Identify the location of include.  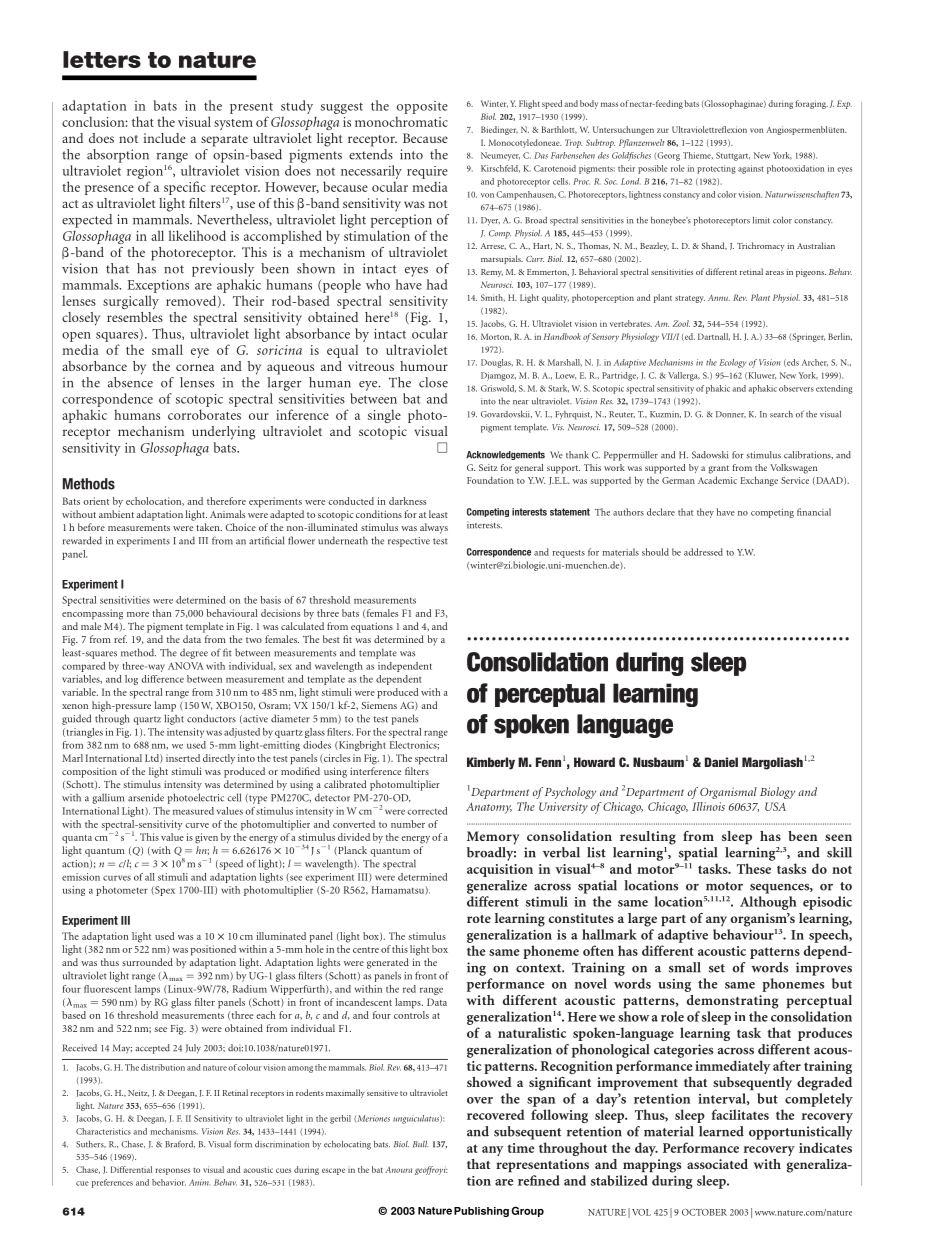
(165, 138).
